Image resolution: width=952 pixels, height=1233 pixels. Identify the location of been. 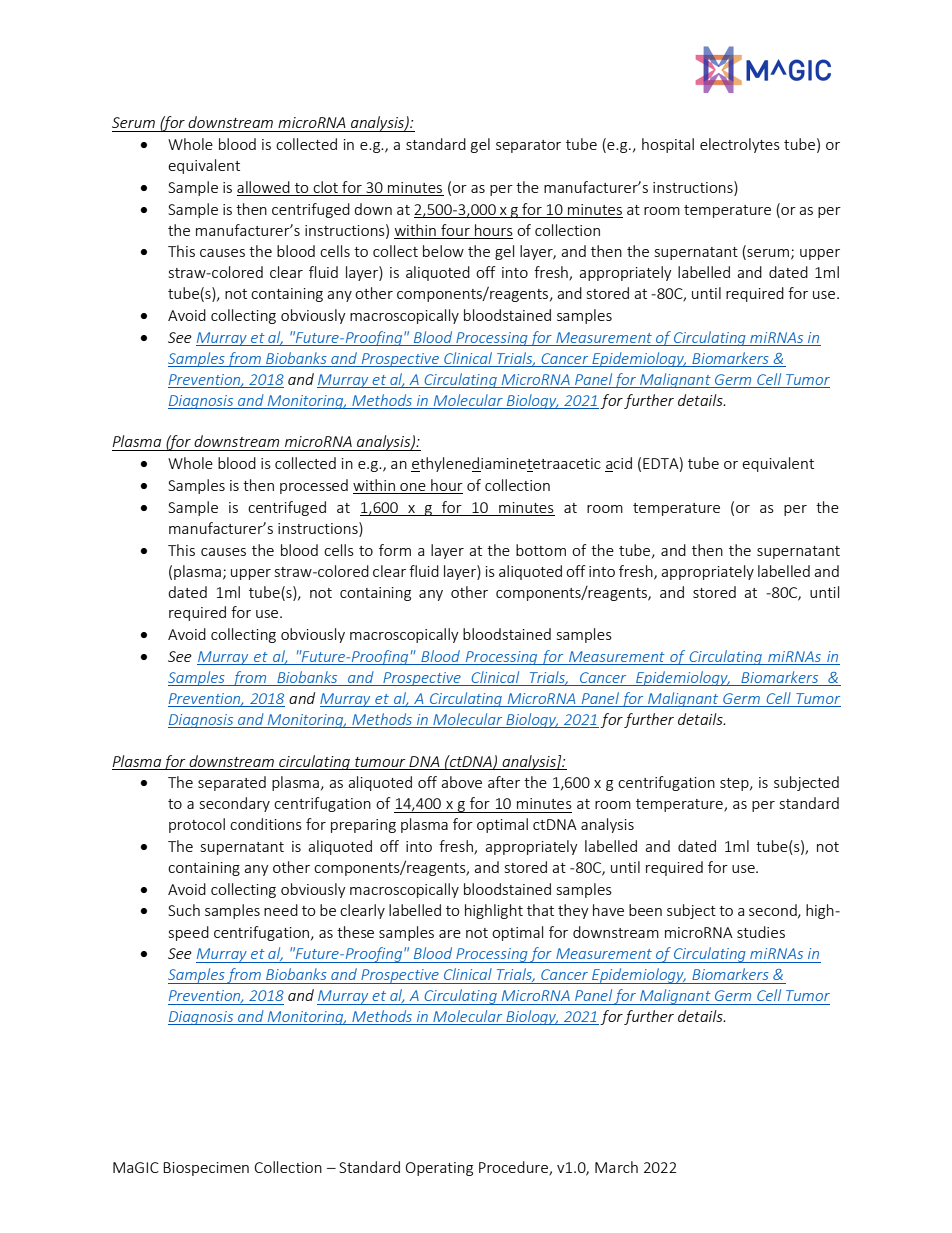
(645, 910).
